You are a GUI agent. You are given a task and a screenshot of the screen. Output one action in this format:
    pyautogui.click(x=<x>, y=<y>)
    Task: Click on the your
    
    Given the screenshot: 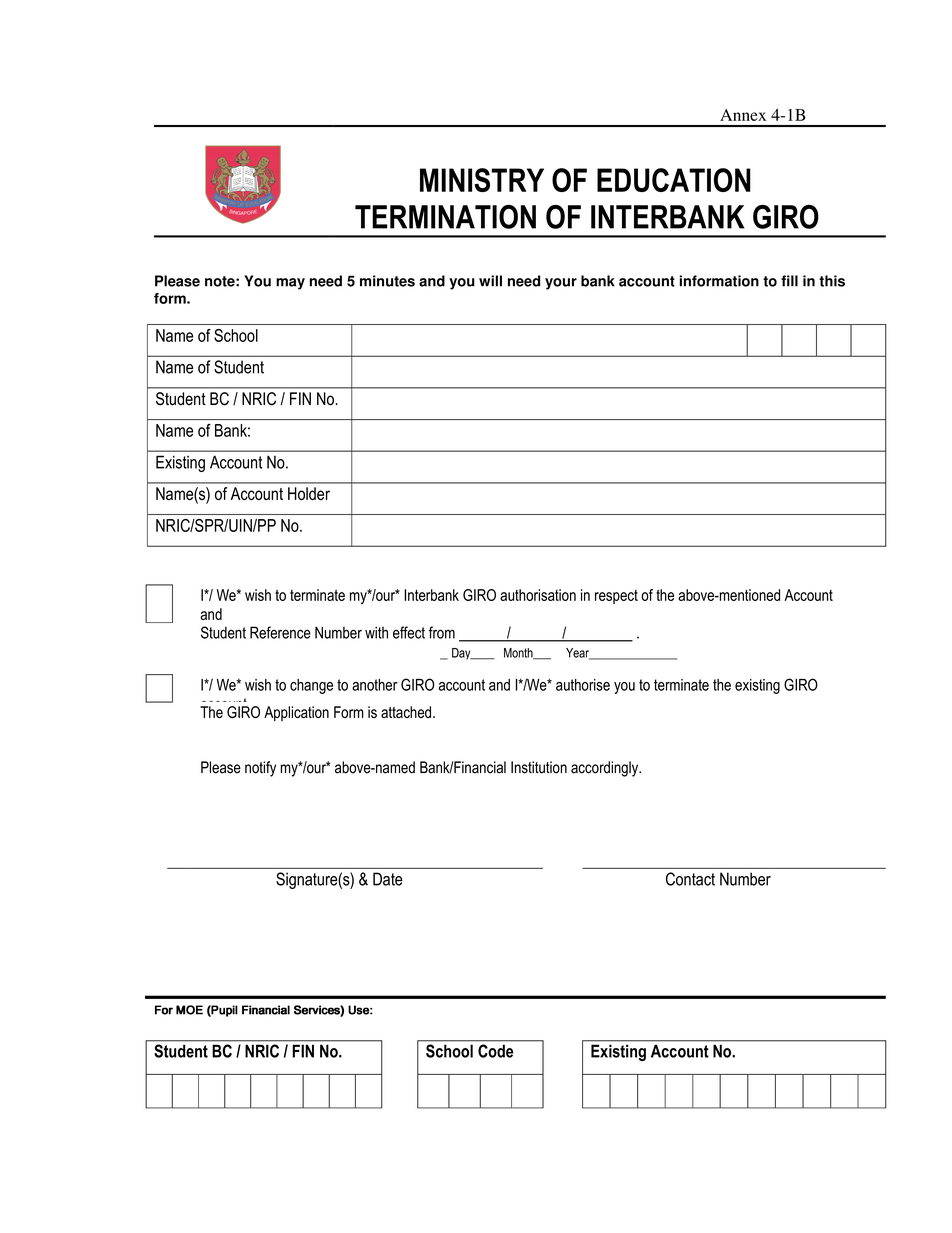 What is the action you would take?
    pyautogui.click(x=561, y=284)
